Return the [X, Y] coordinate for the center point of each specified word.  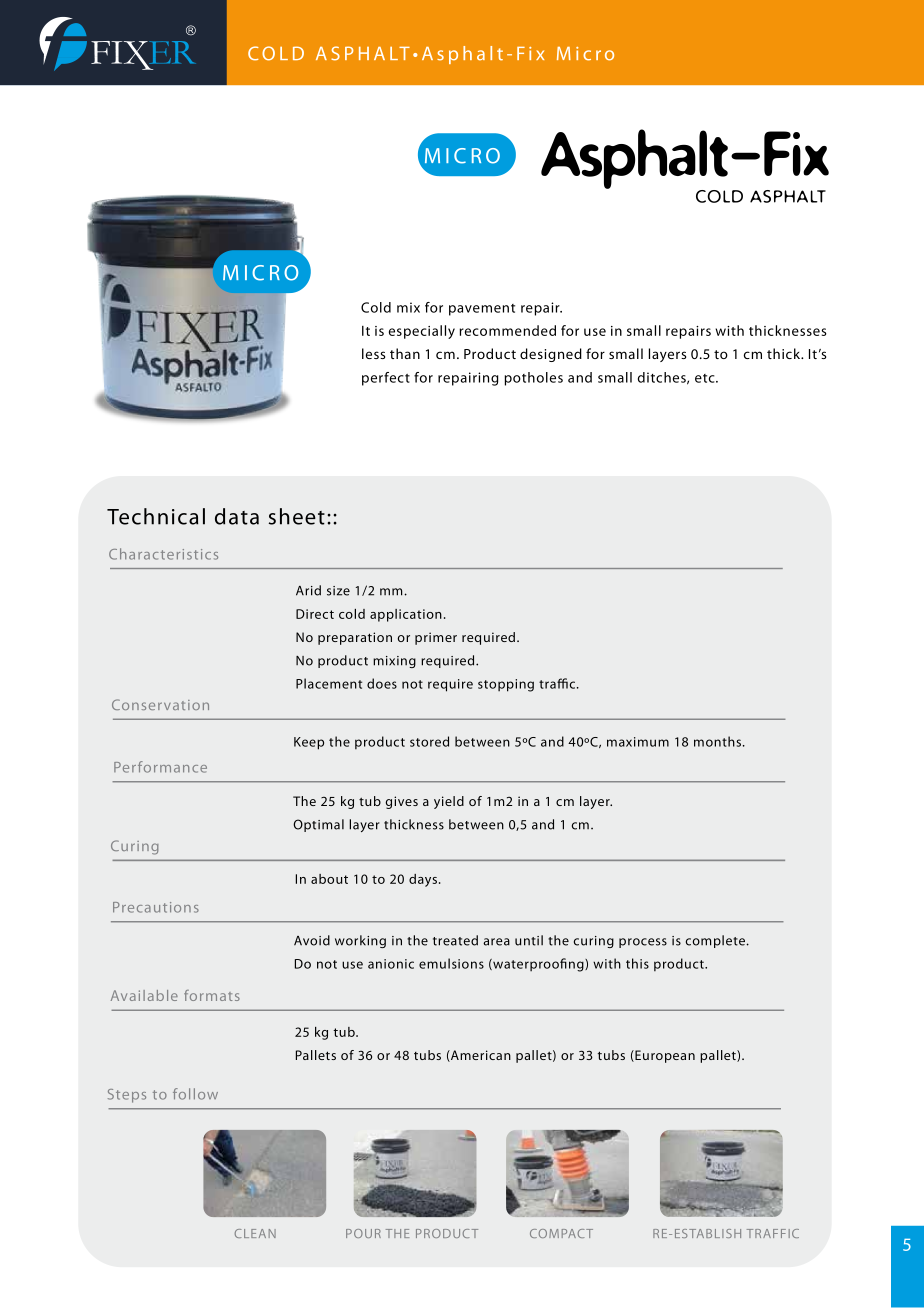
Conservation [160, 704]
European [664, 1056]
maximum [638, 742]
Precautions [156, 907]
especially [422, 332]
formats [212, 995]
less [373, 353]
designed [551, 355]
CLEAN [255, 1233]
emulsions [451, 963]
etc [706, 378]
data [237, 516]
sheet [297, 516]
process [643, 943]
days [424, 880]
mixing [394, 662]
